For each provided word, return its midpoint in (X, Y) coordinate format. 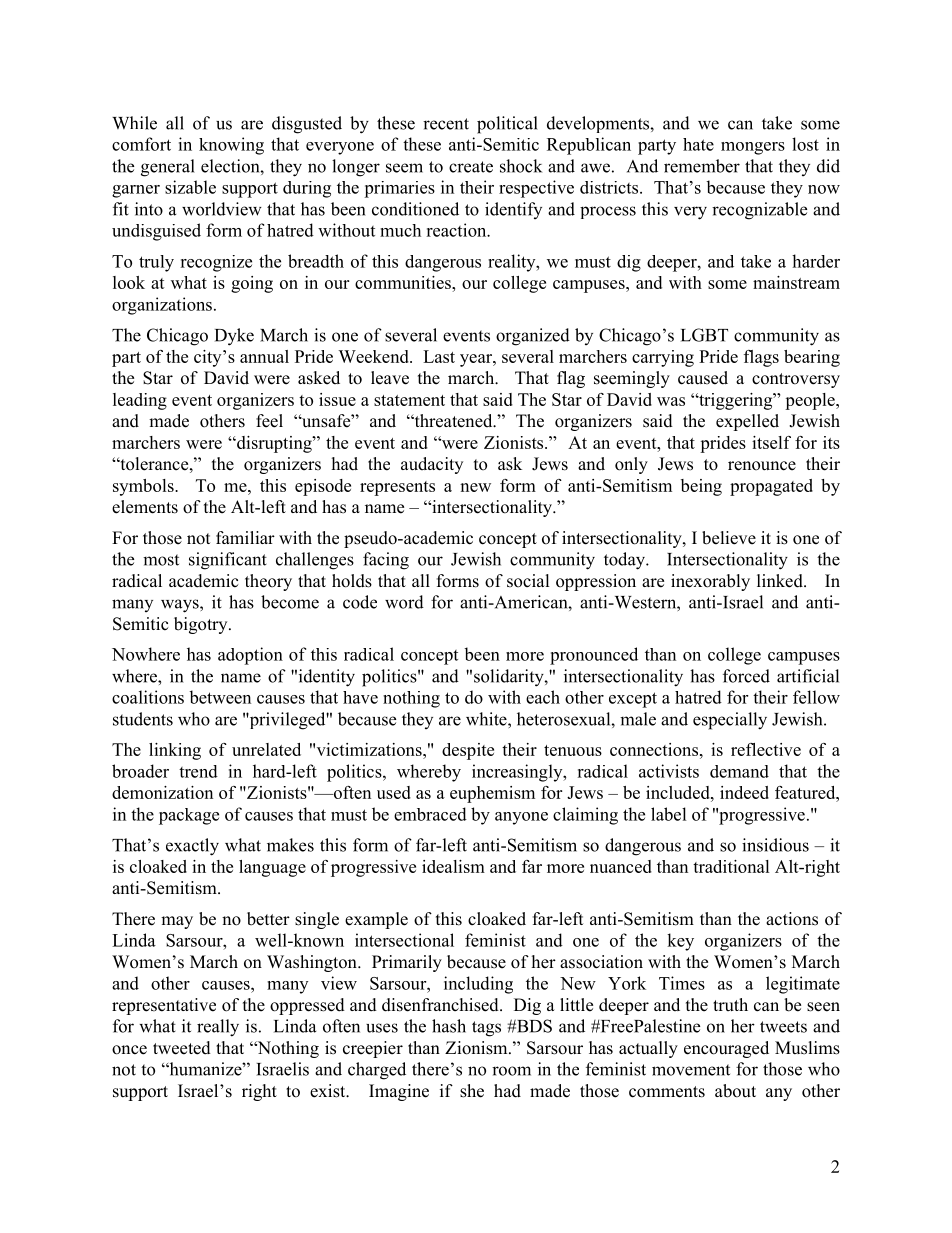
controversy (796, 380)
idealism (453, 866)
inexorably (710, 582)
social (528, 581)
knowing (231, 146)
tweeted (182, 1048)
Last (439, 356)
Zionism (477, 1048)
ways (181, 606)
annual (264, 356)
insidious (775, 845)
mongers (753, 148)
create (471, 167)
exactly (192, 847)
